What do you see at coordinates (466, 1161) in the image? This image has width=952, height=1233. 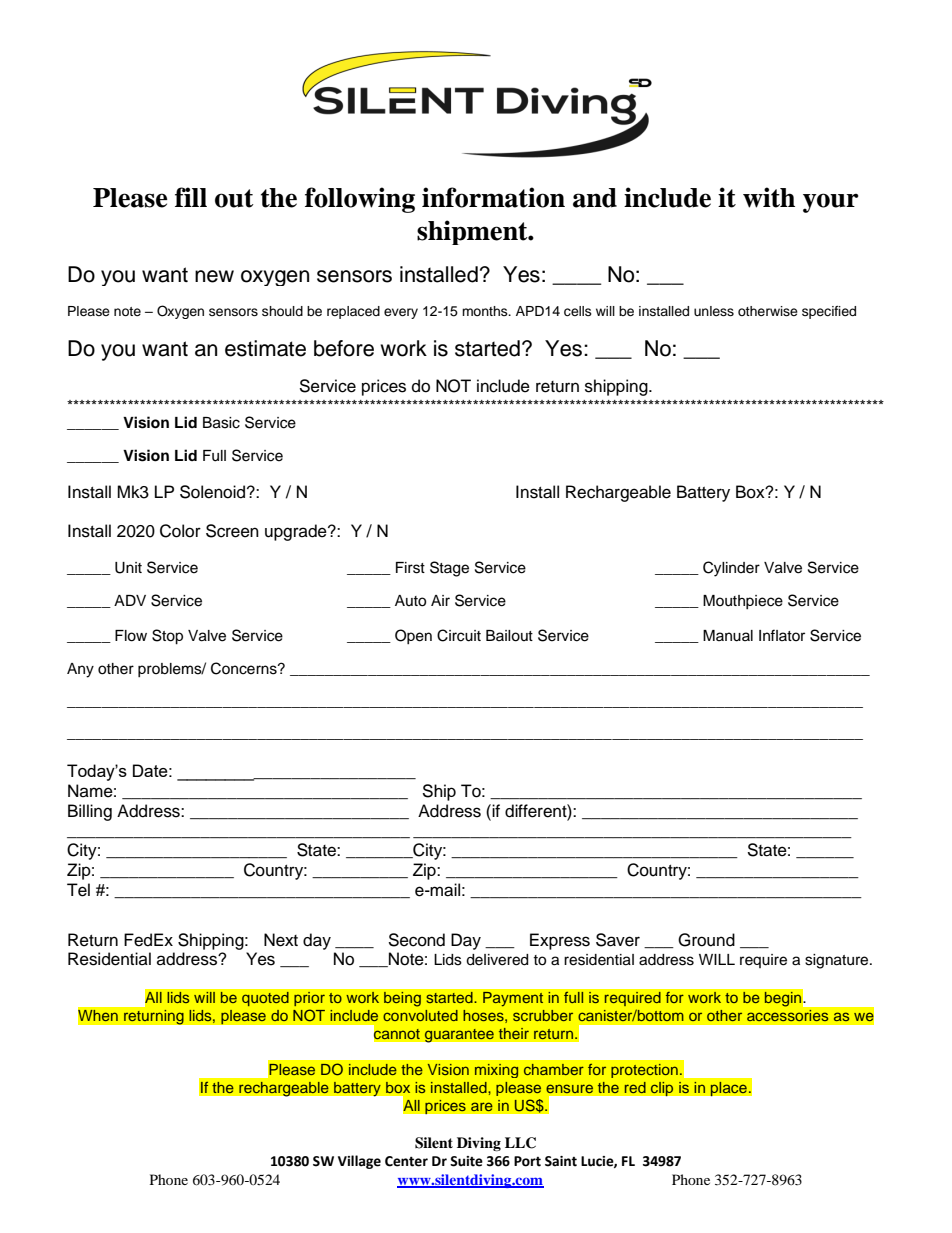 I see `Suite` at bounding box center [466, 1161].
